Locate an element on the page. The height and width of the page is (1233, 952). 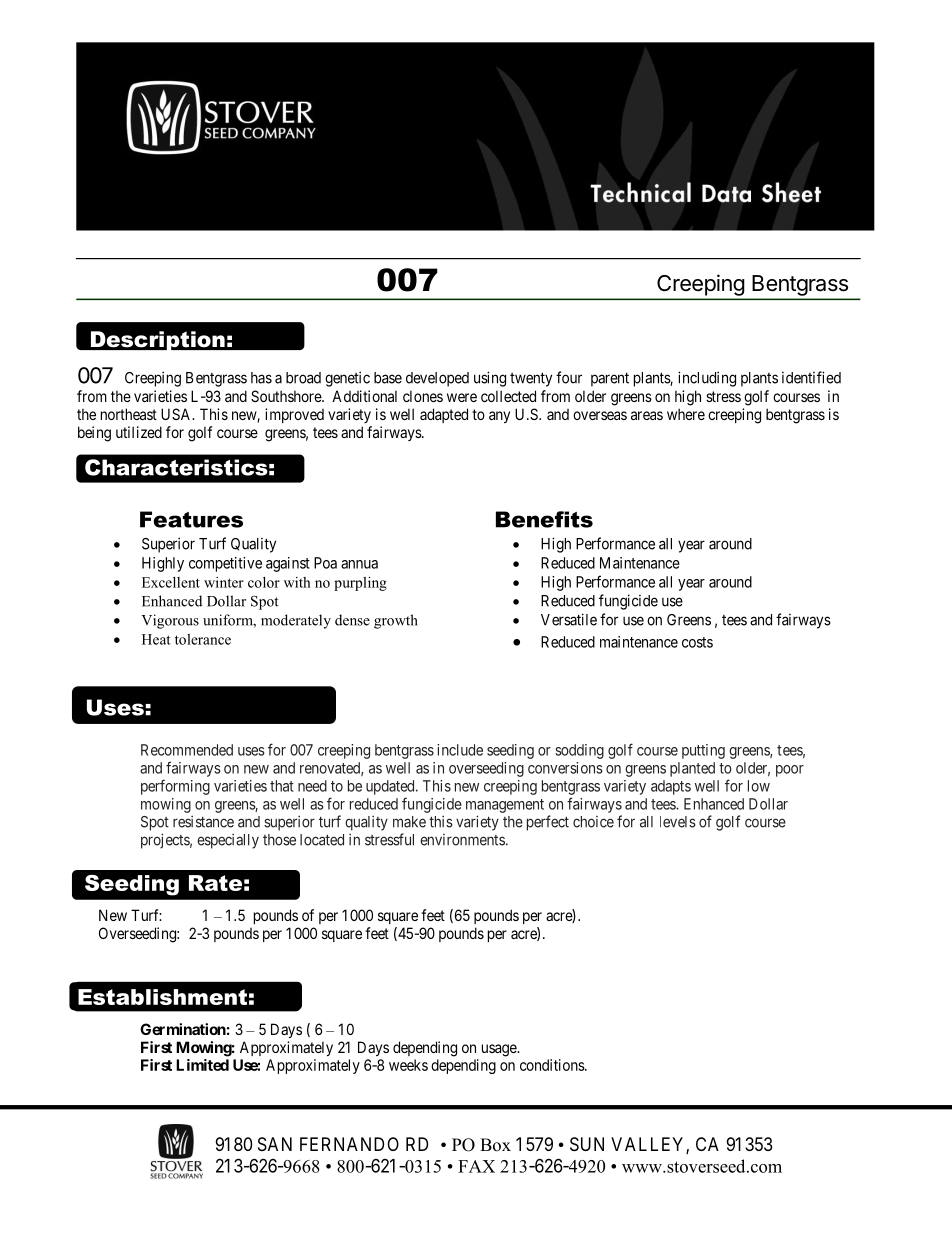
including is located at coordinates (707, 379).
